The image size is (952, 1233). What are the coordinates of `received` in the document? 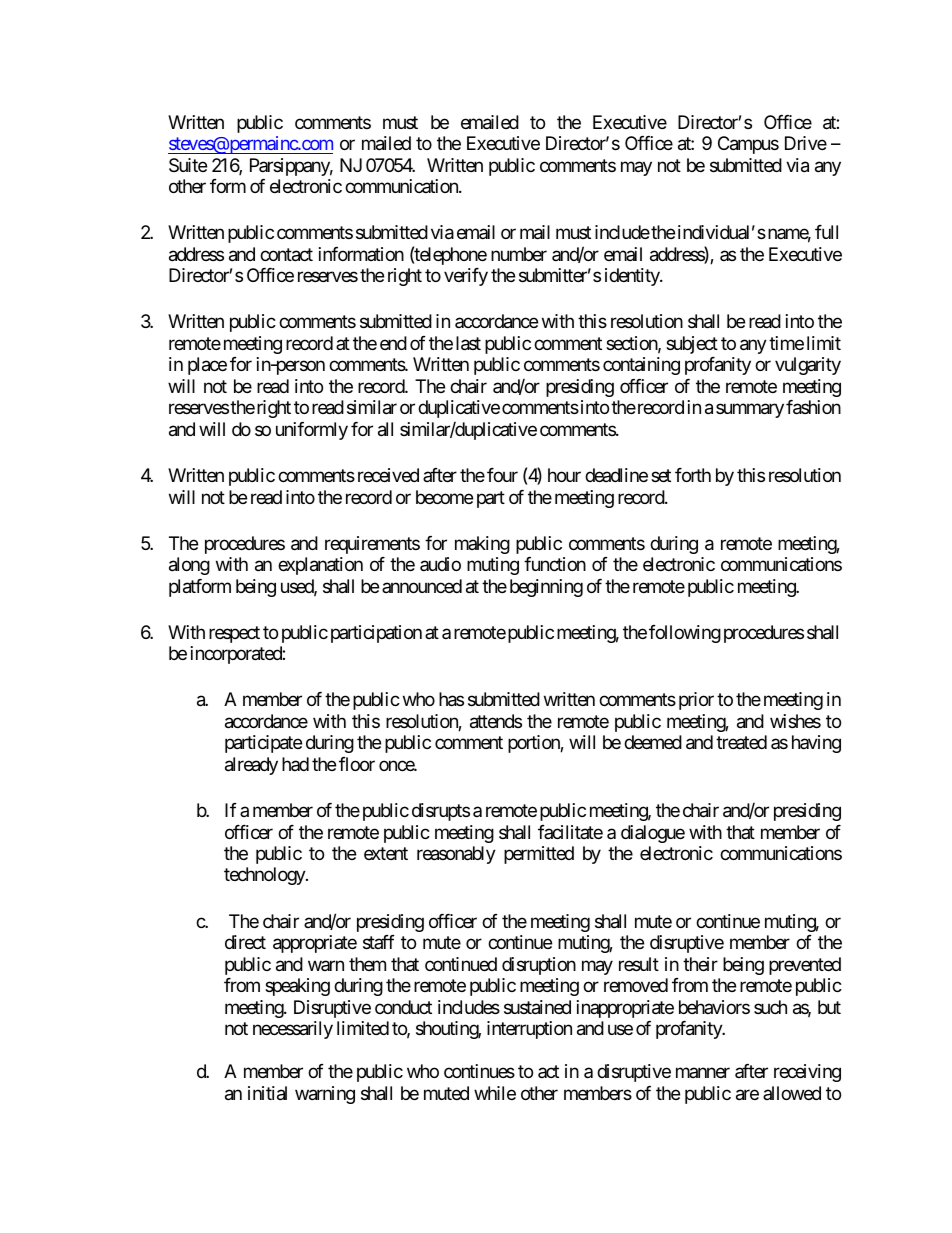 It's located at (388, 475).
